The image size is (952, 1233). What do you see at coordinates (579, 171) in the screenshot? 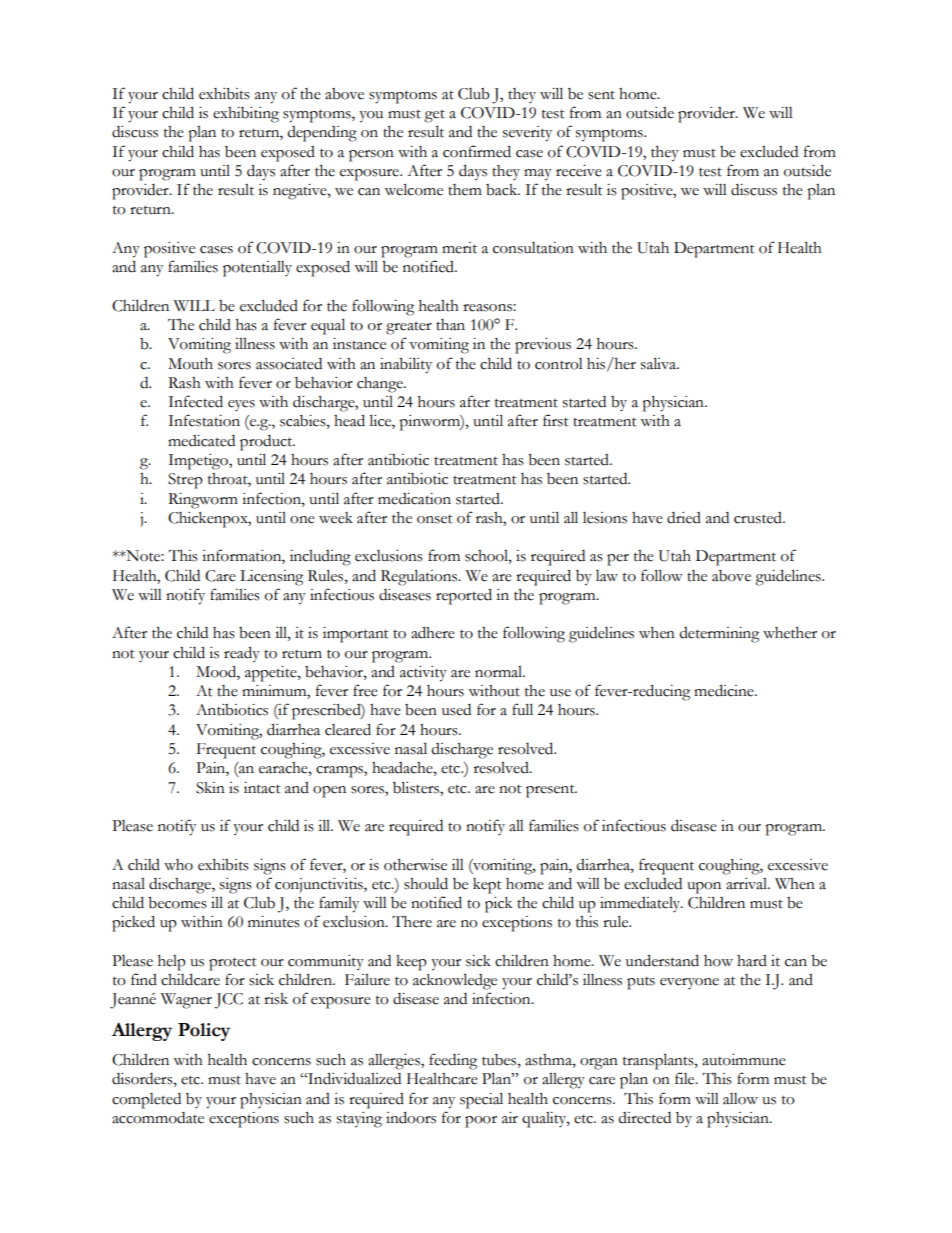
I see `receive` at bounding box center [579, 171].
